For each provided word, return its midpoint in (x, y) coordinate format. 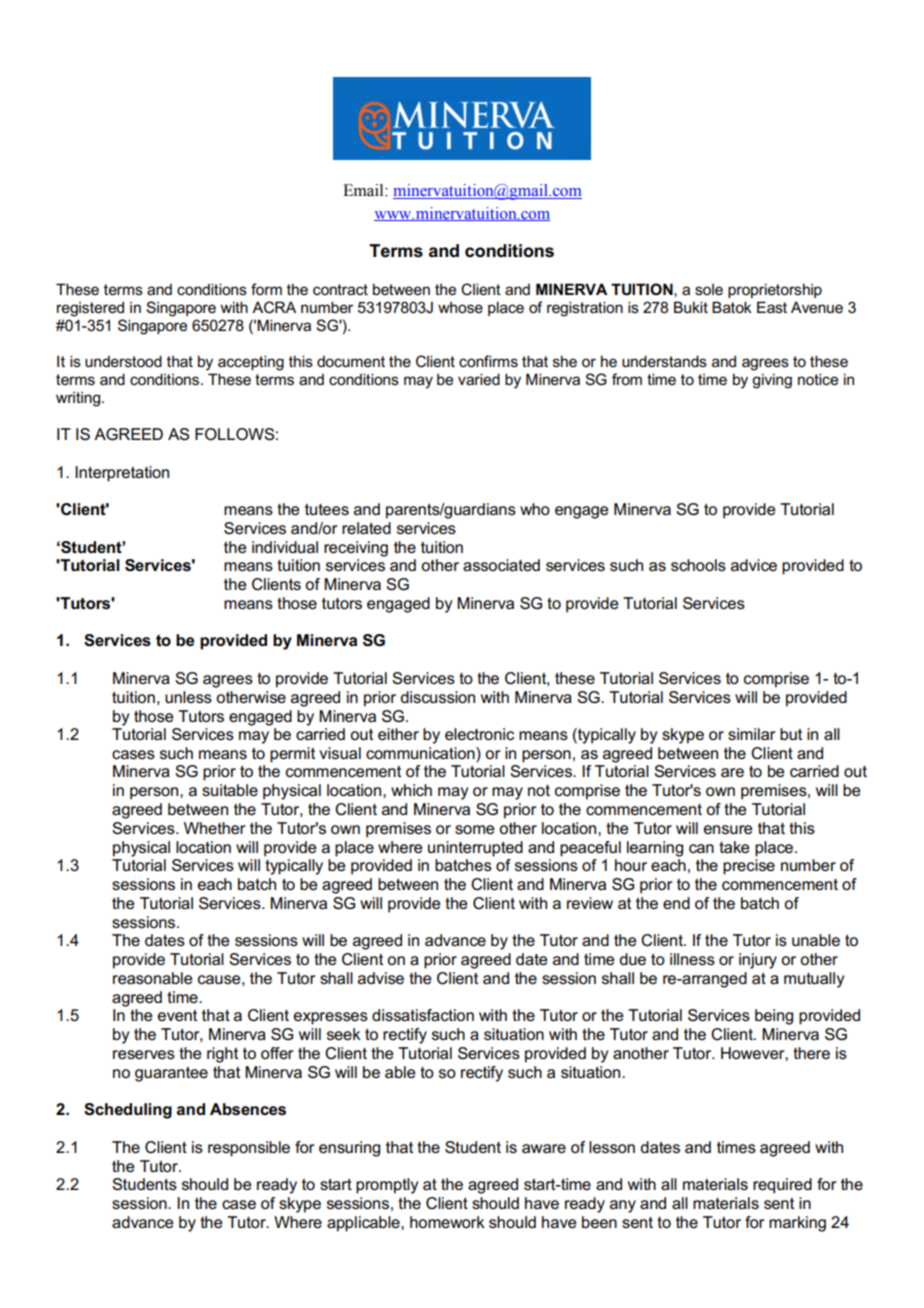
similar (752, 734)
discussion (437, 697)
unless (188, 697)
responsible (249, 1149)
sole (709, 289)
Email (364, 190)
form (266, 289)
